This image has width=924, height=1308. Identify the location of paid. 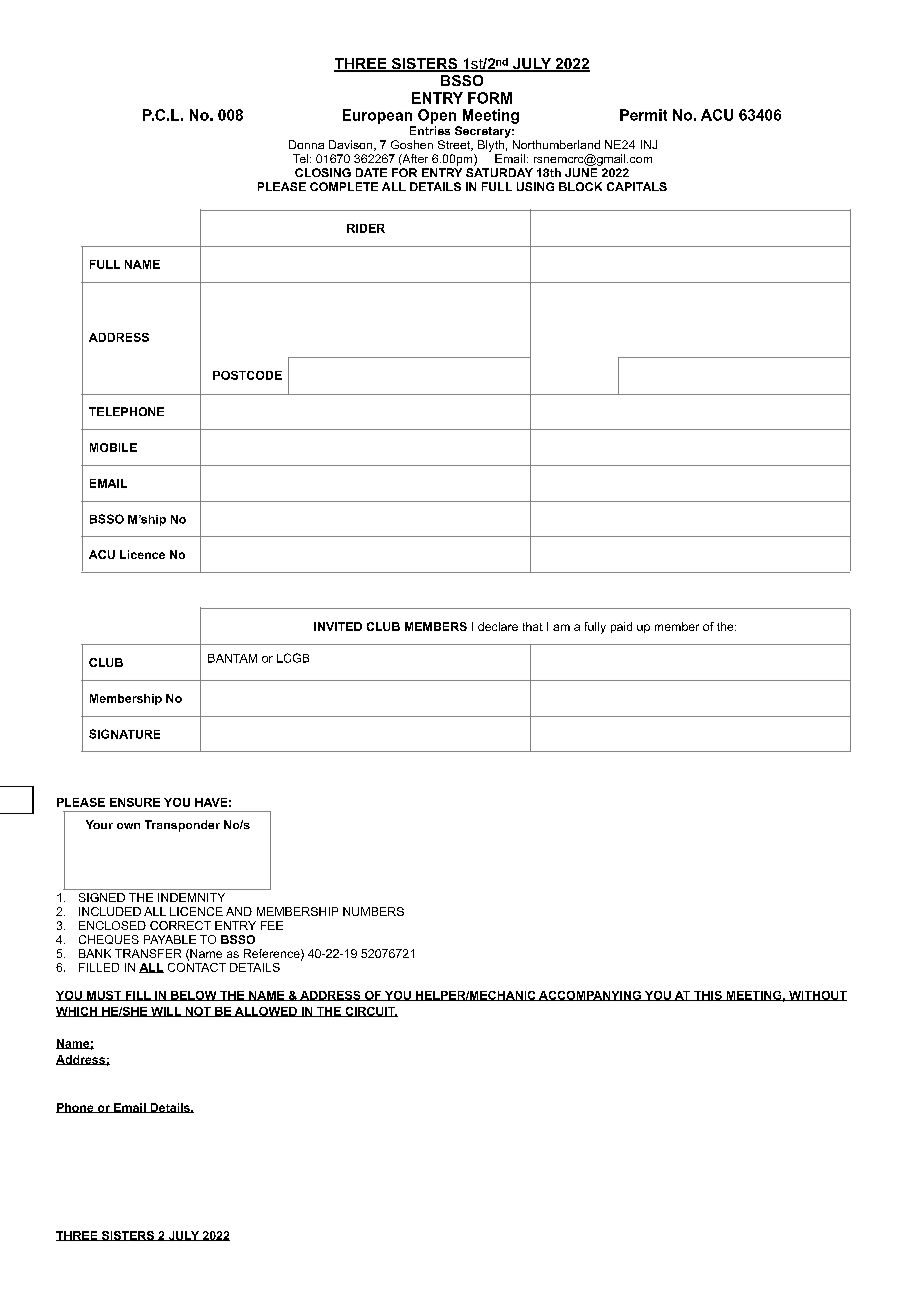
(621, 627).
